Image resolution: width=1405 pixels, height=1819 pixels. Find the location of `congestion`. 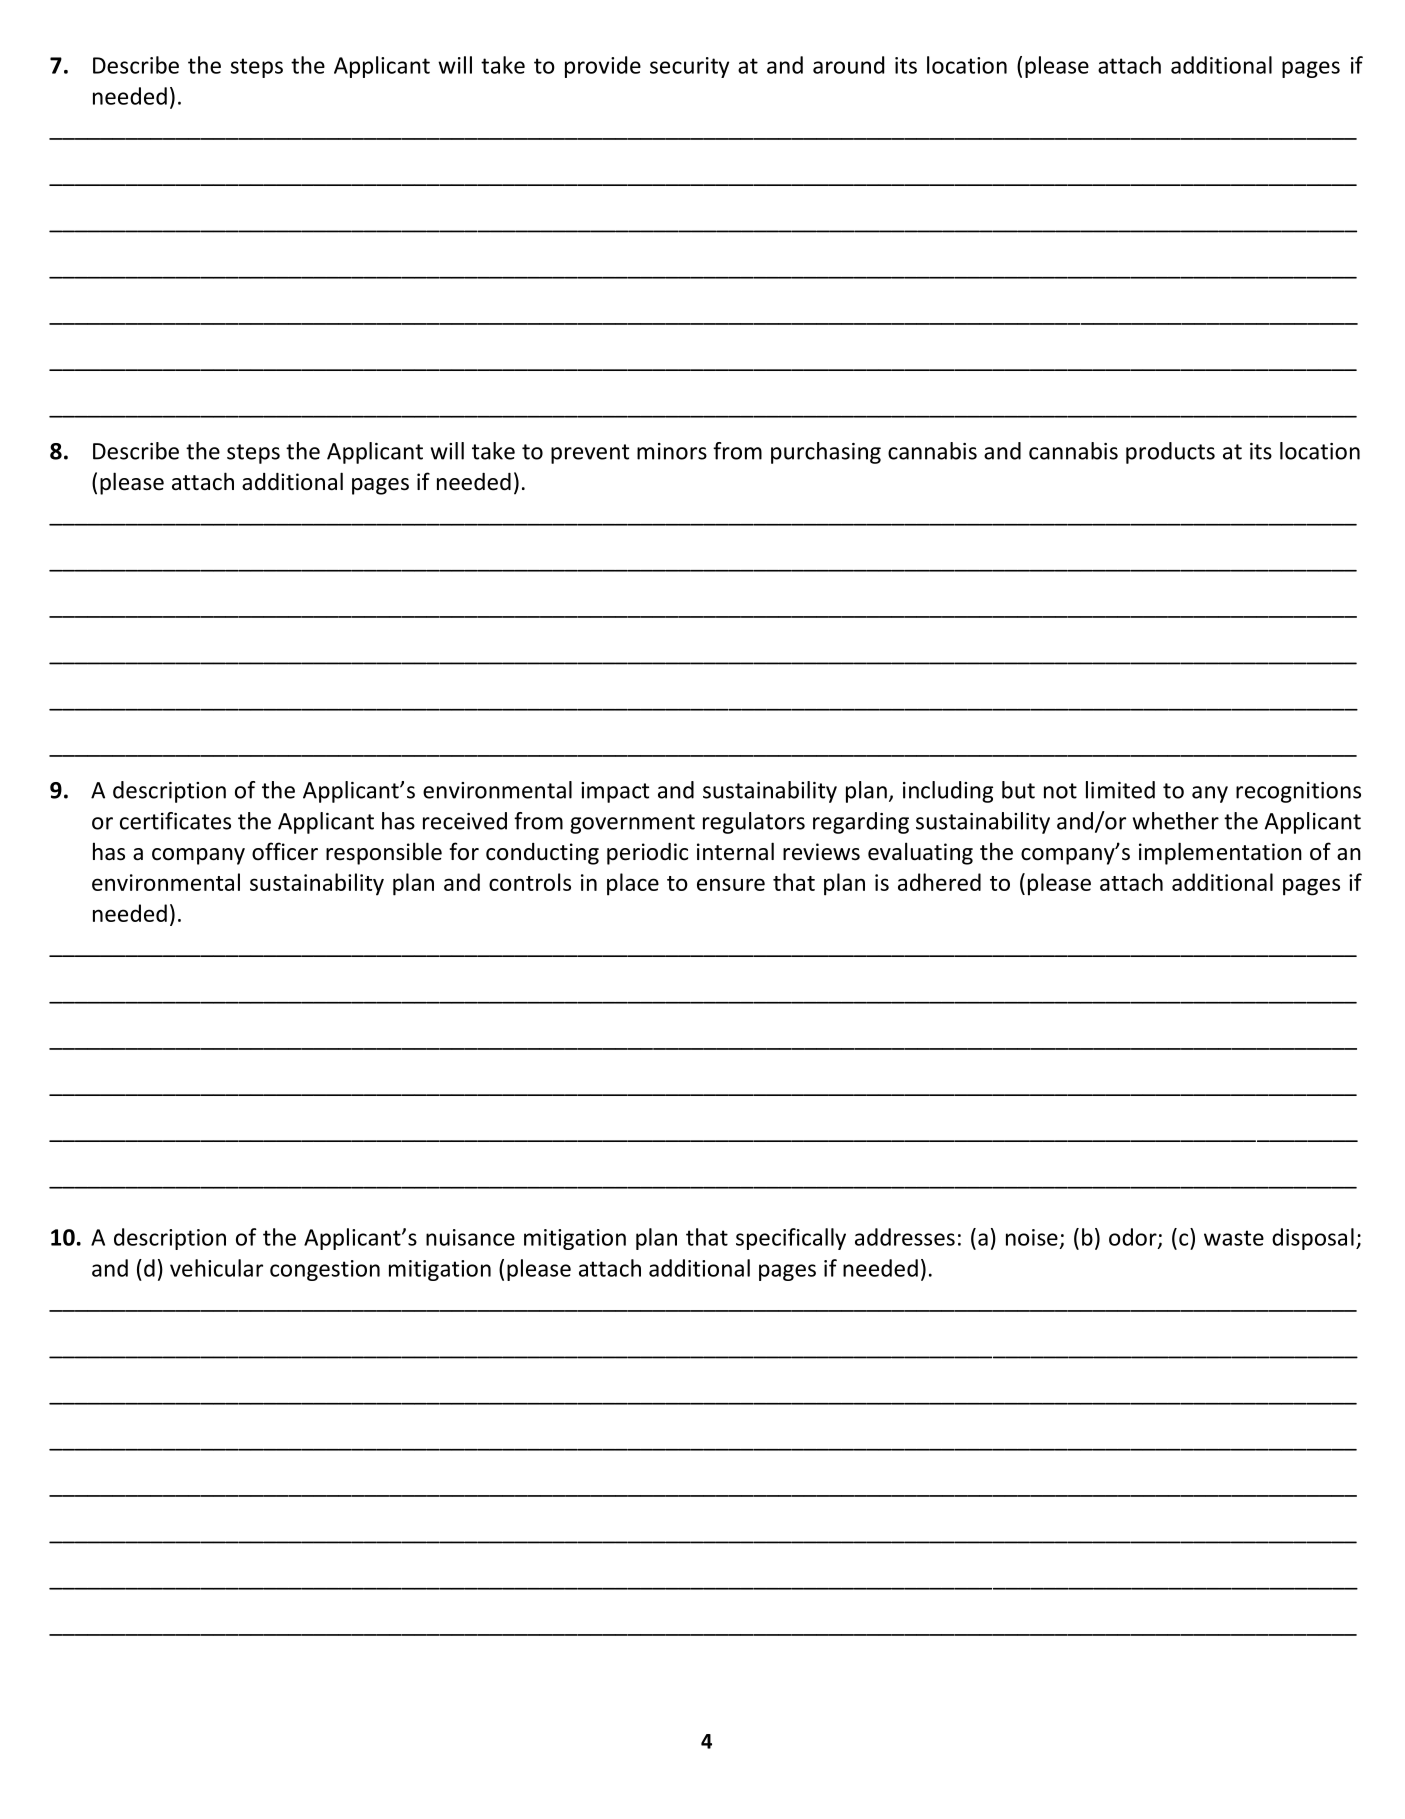

congestion is located at coordinates (325, 1270).
